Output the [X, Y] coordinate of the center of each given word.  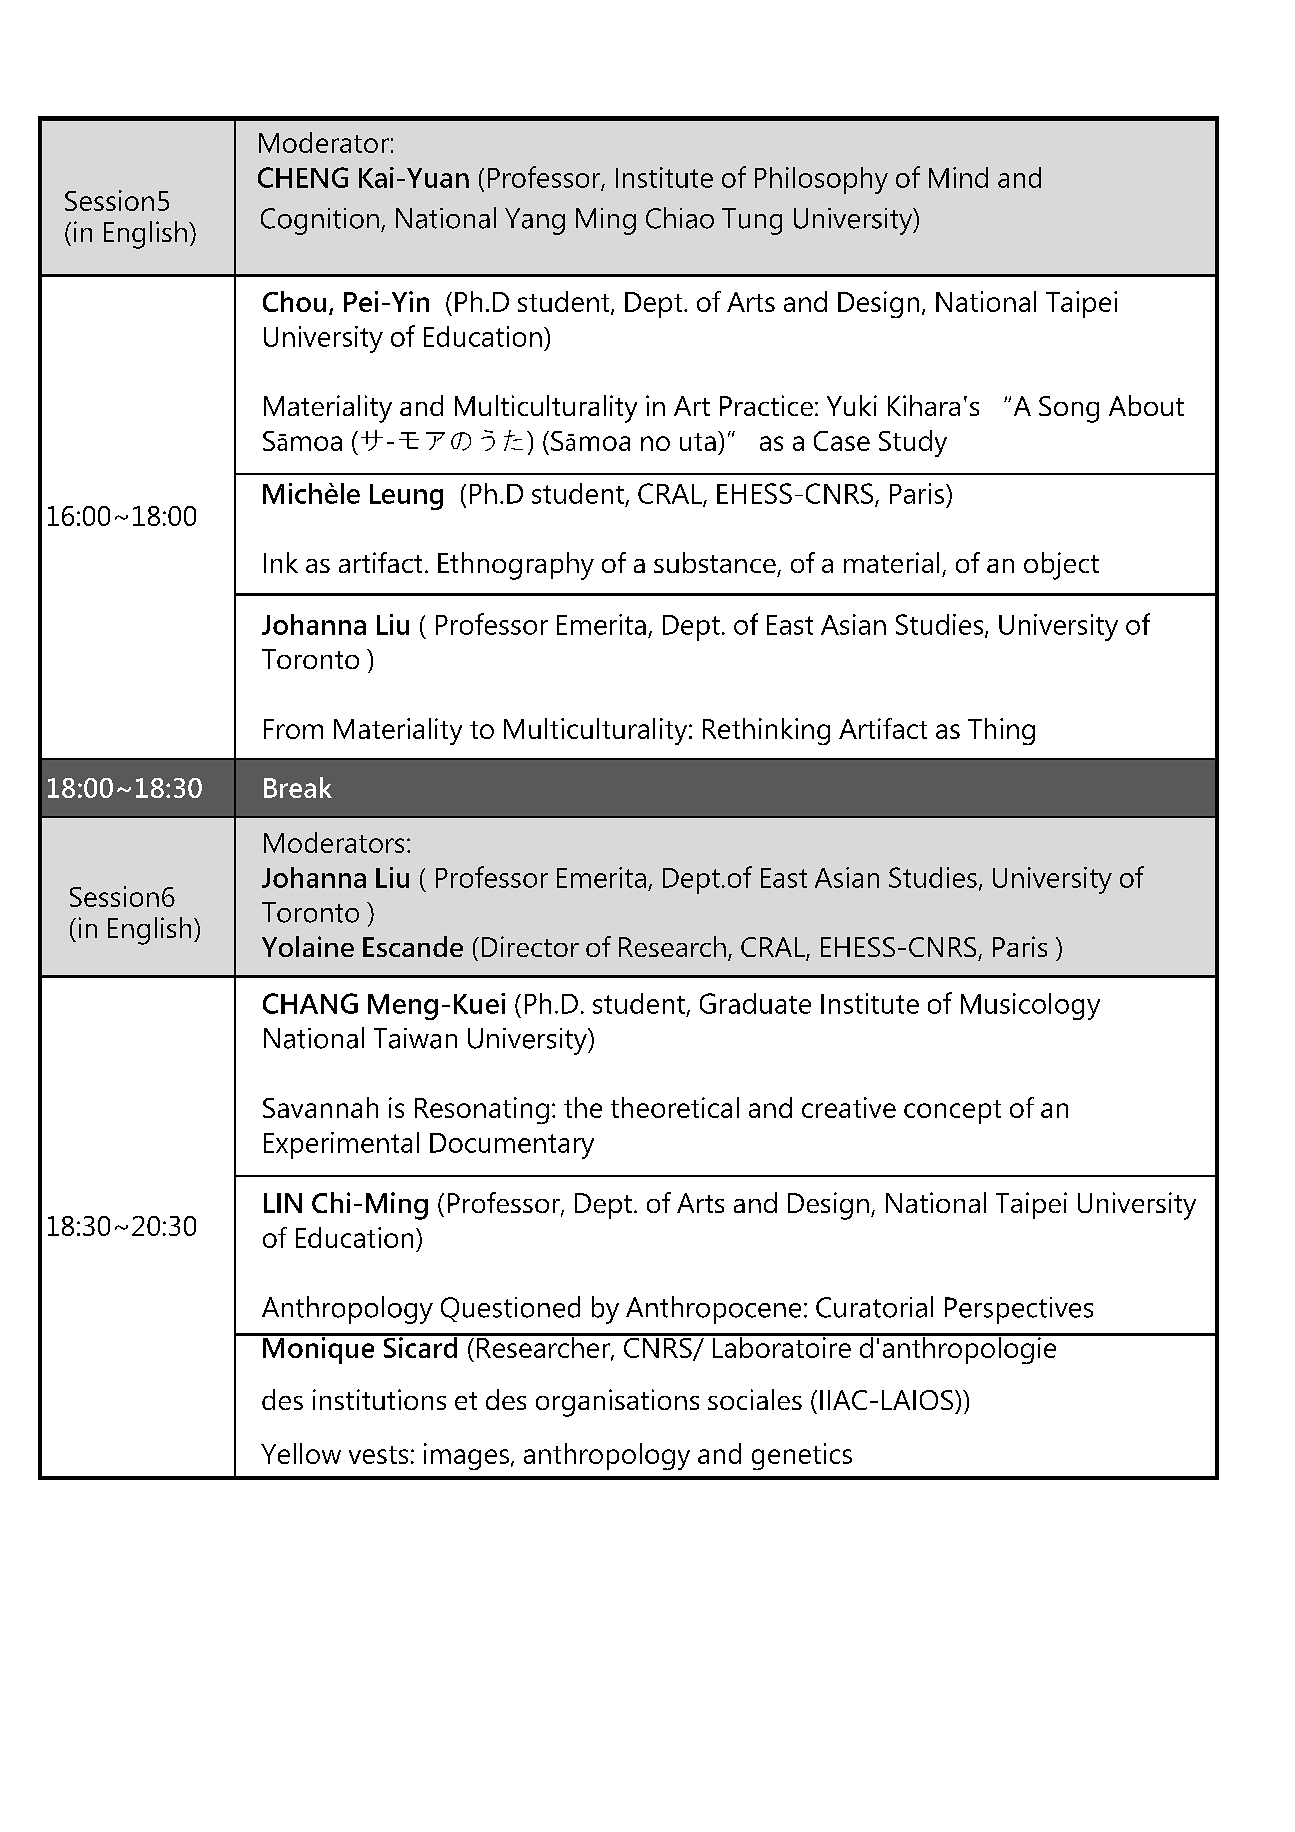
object [1061, 566]
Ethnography [516, 566]
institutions [379, 1399]
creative [849, 1107]
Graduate [755, 1003]
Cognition [320, 221]
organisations [617, 1403]
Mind [958, 177]
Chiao [680, 218]
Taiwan [415, 1038]
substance [715, 562]
